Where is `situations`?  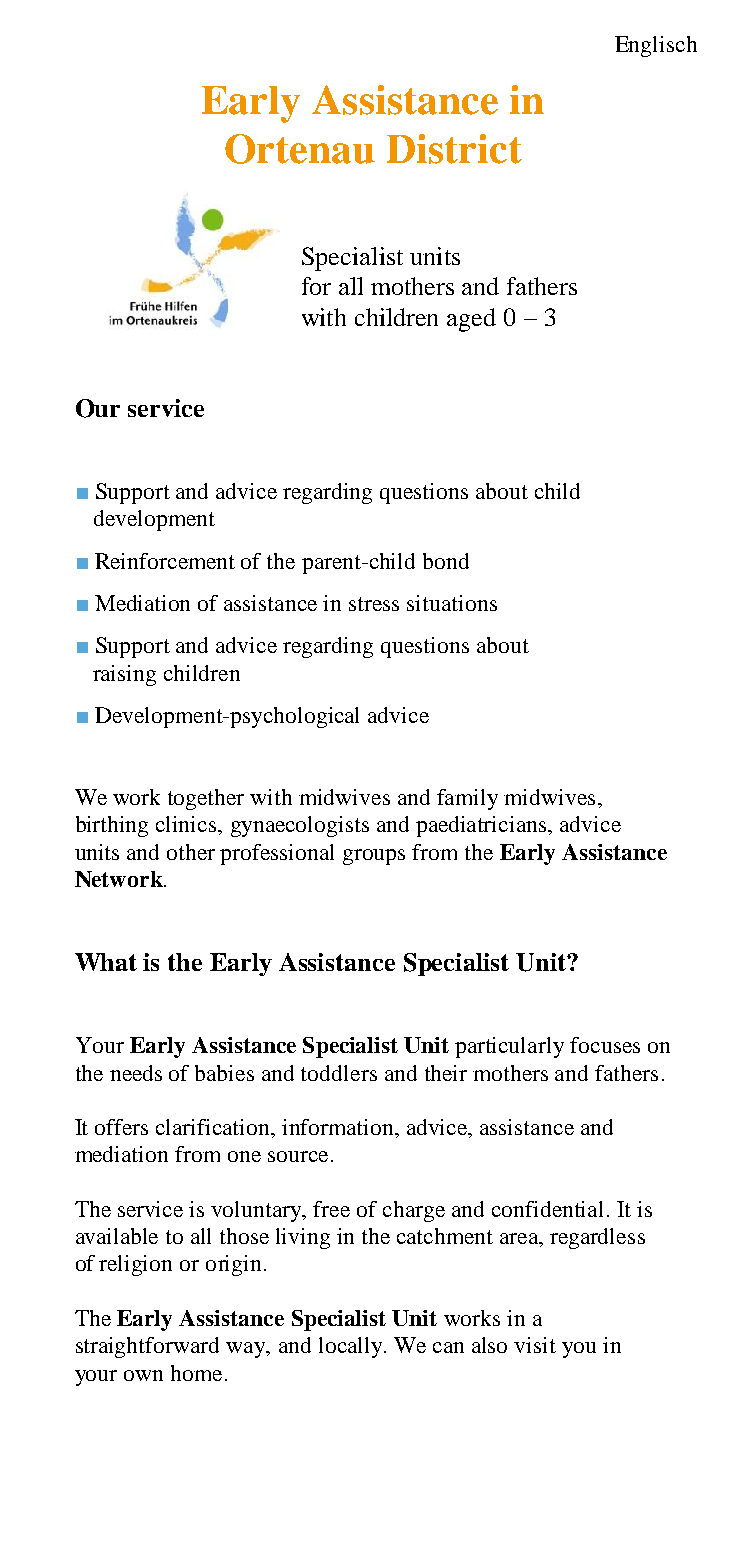
situations is located at coordinates (452, 603).
